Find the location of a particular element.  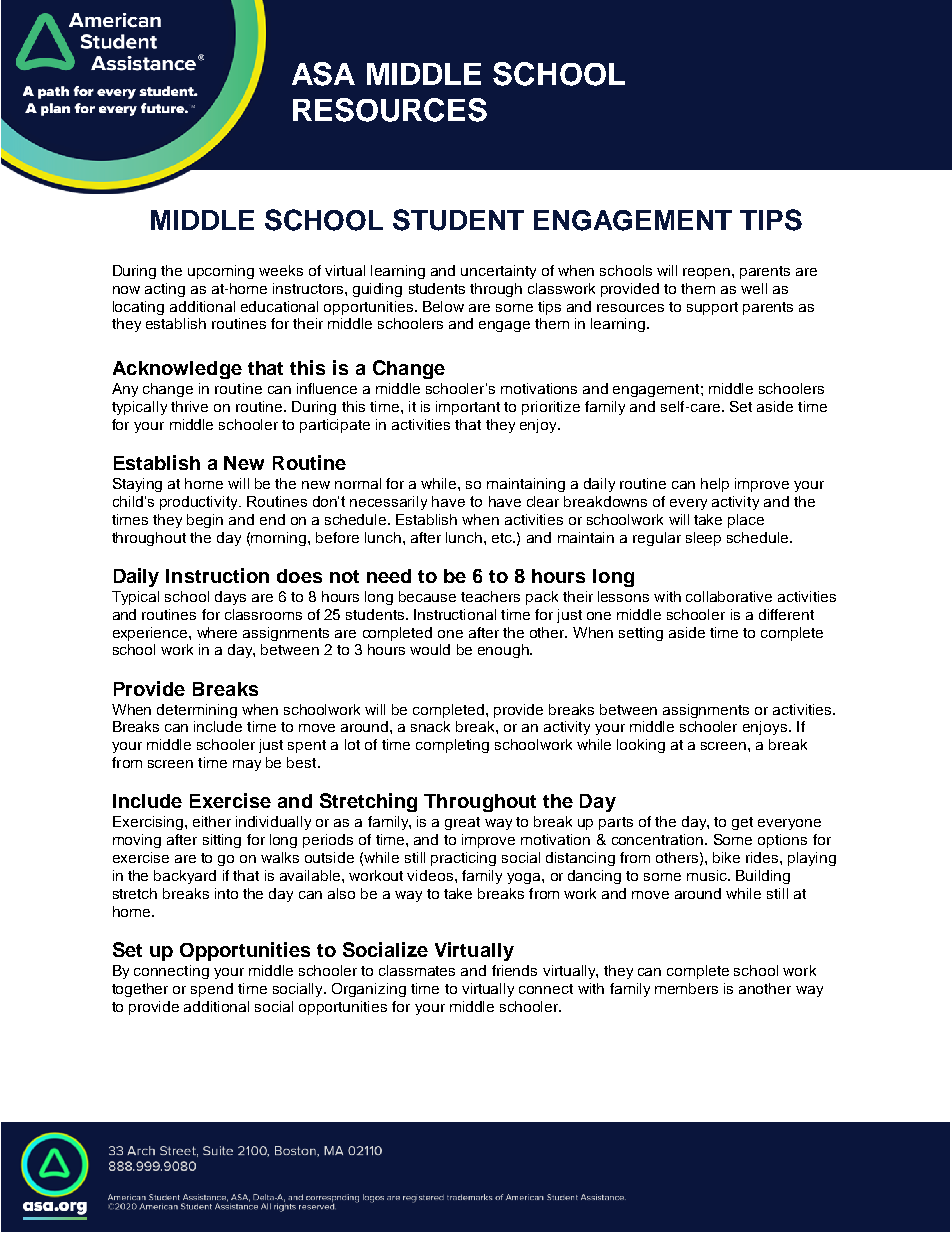

members is located at coordinates (686, 988).
